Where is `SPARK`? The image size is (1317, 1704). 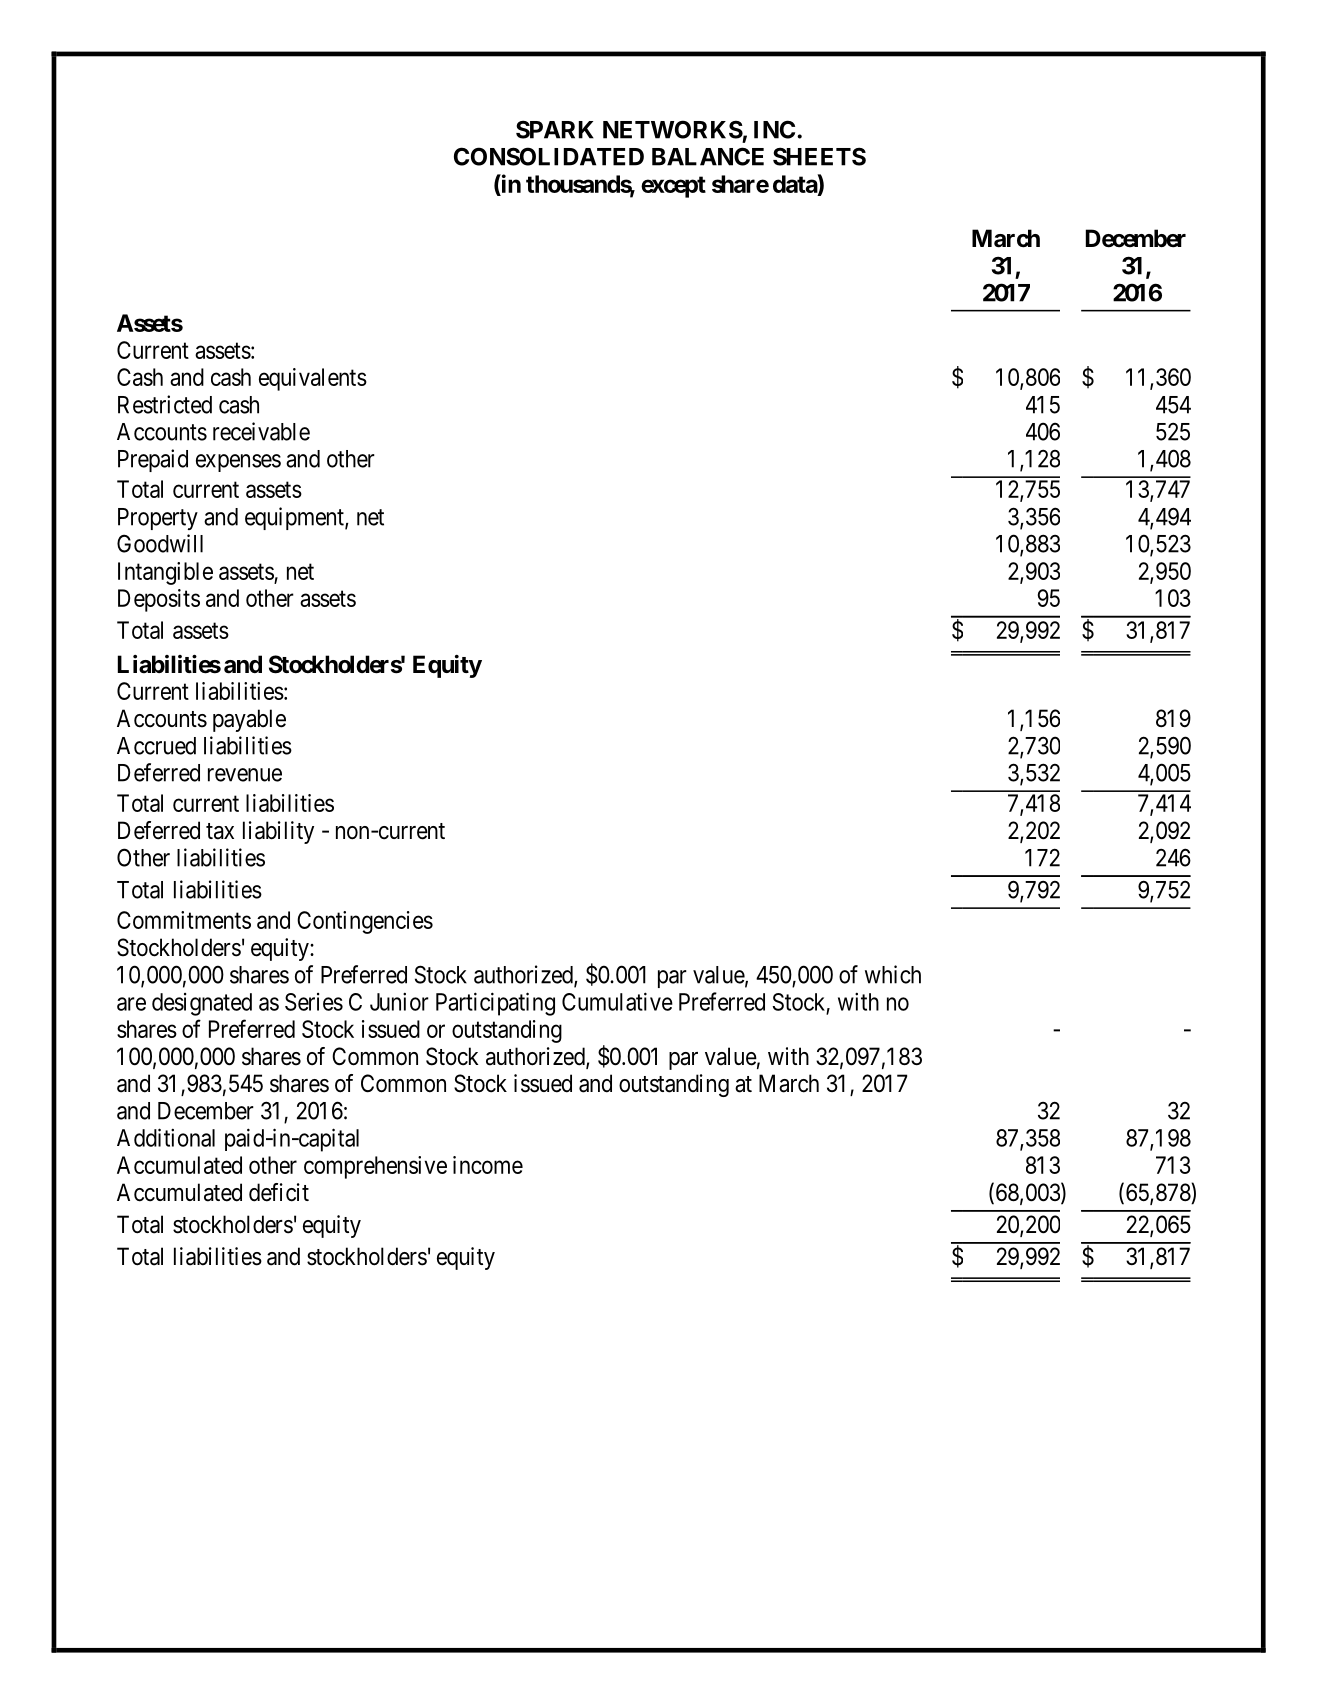
SPARK is located at coordinates (555, 129).
